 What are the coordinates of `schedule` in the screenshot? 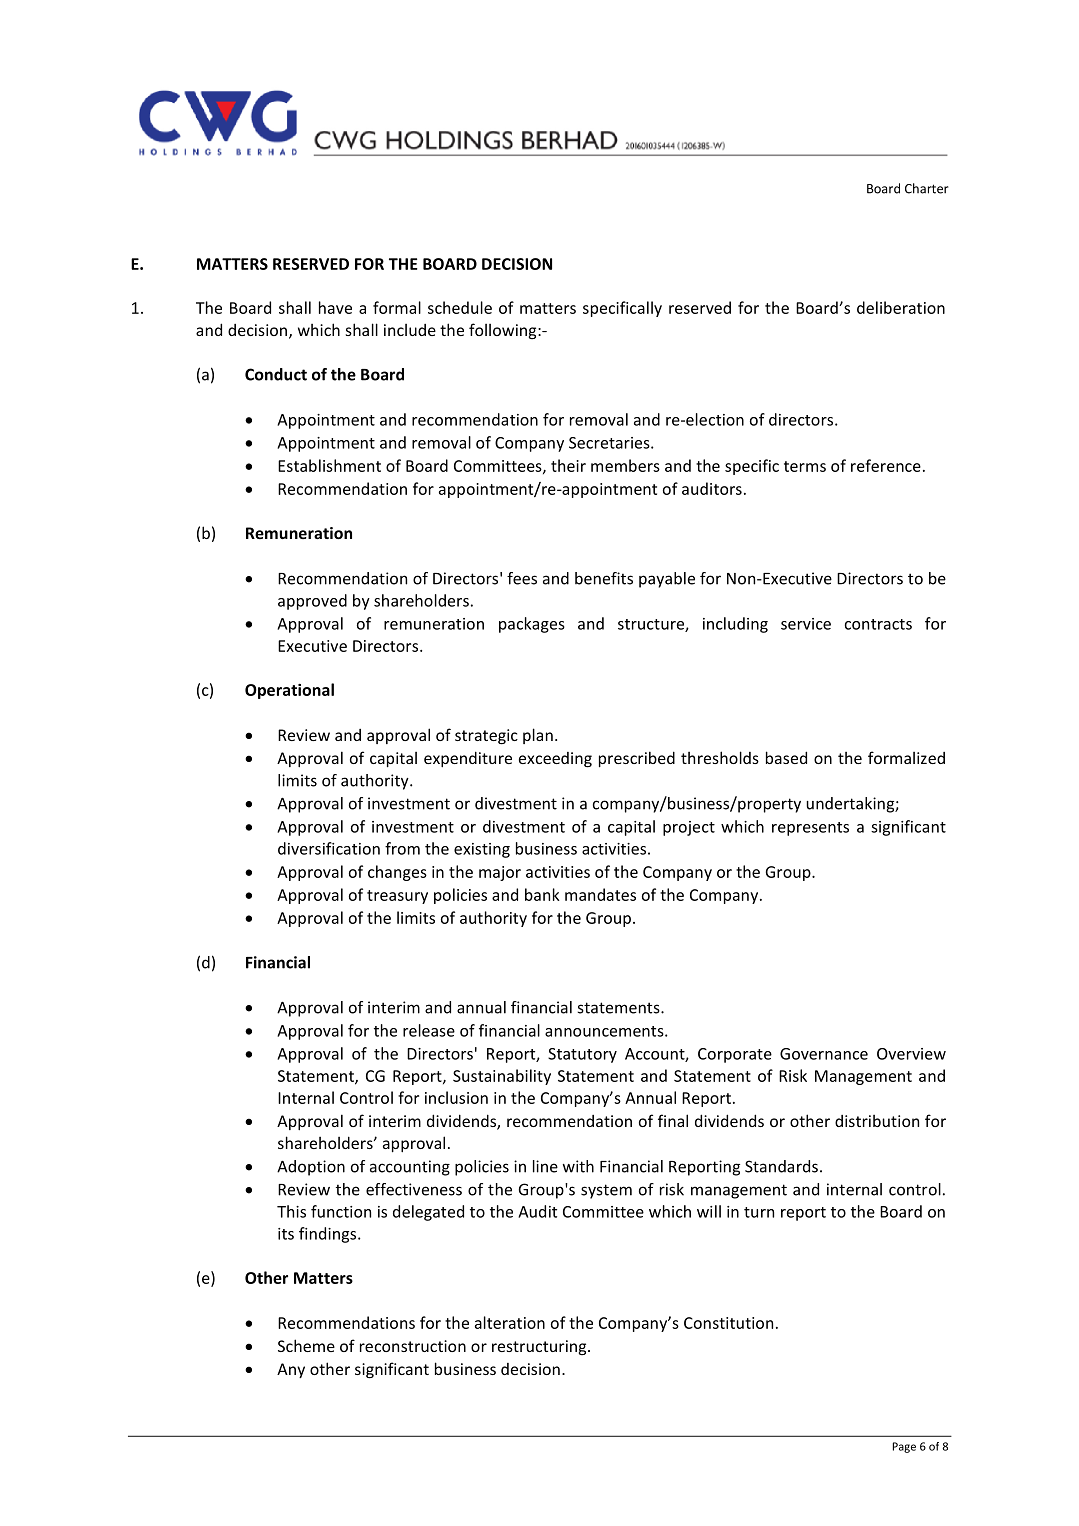 It's located at (460, 307).
